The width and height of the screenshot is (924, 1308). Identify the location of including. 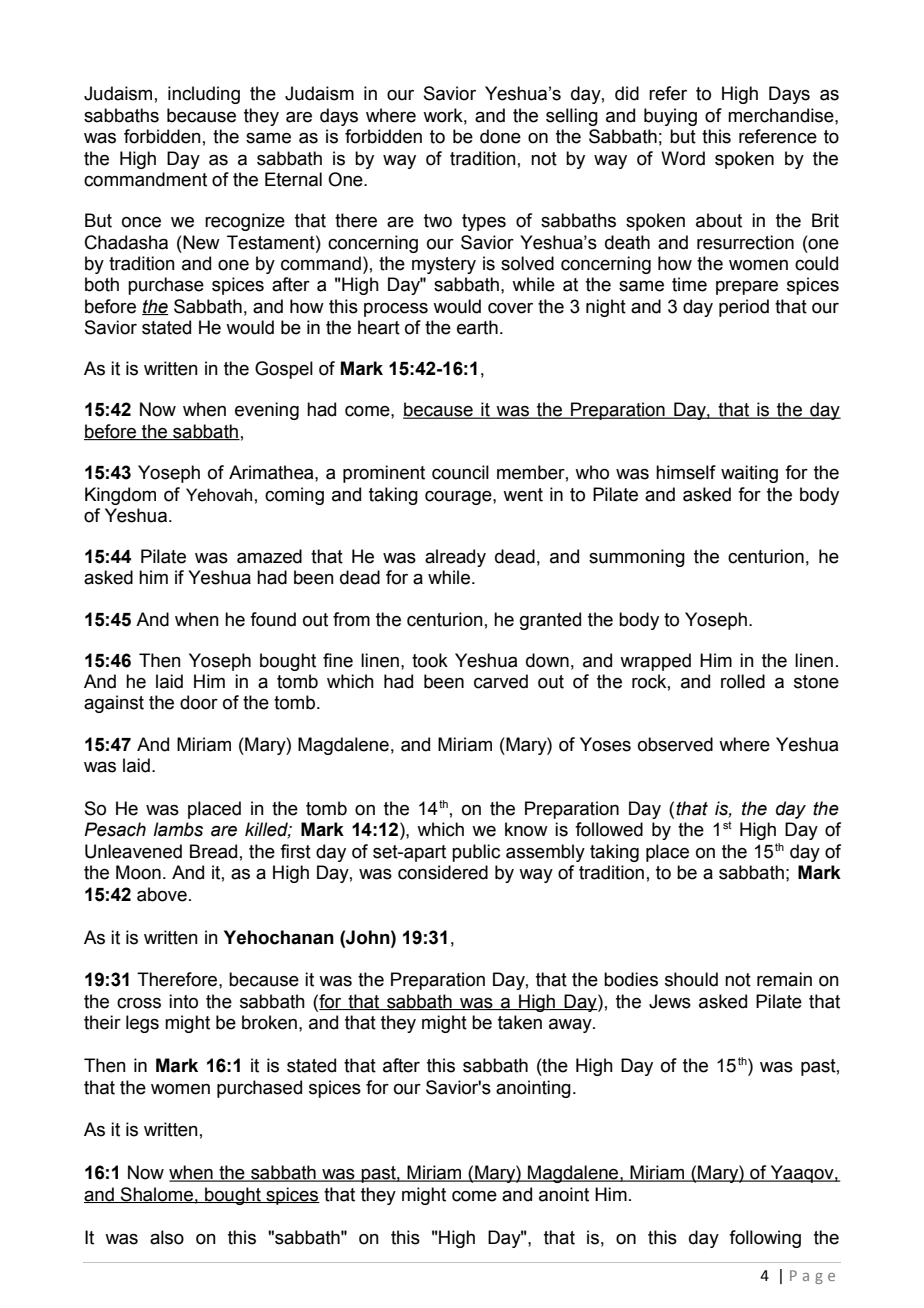
(204, 95).
